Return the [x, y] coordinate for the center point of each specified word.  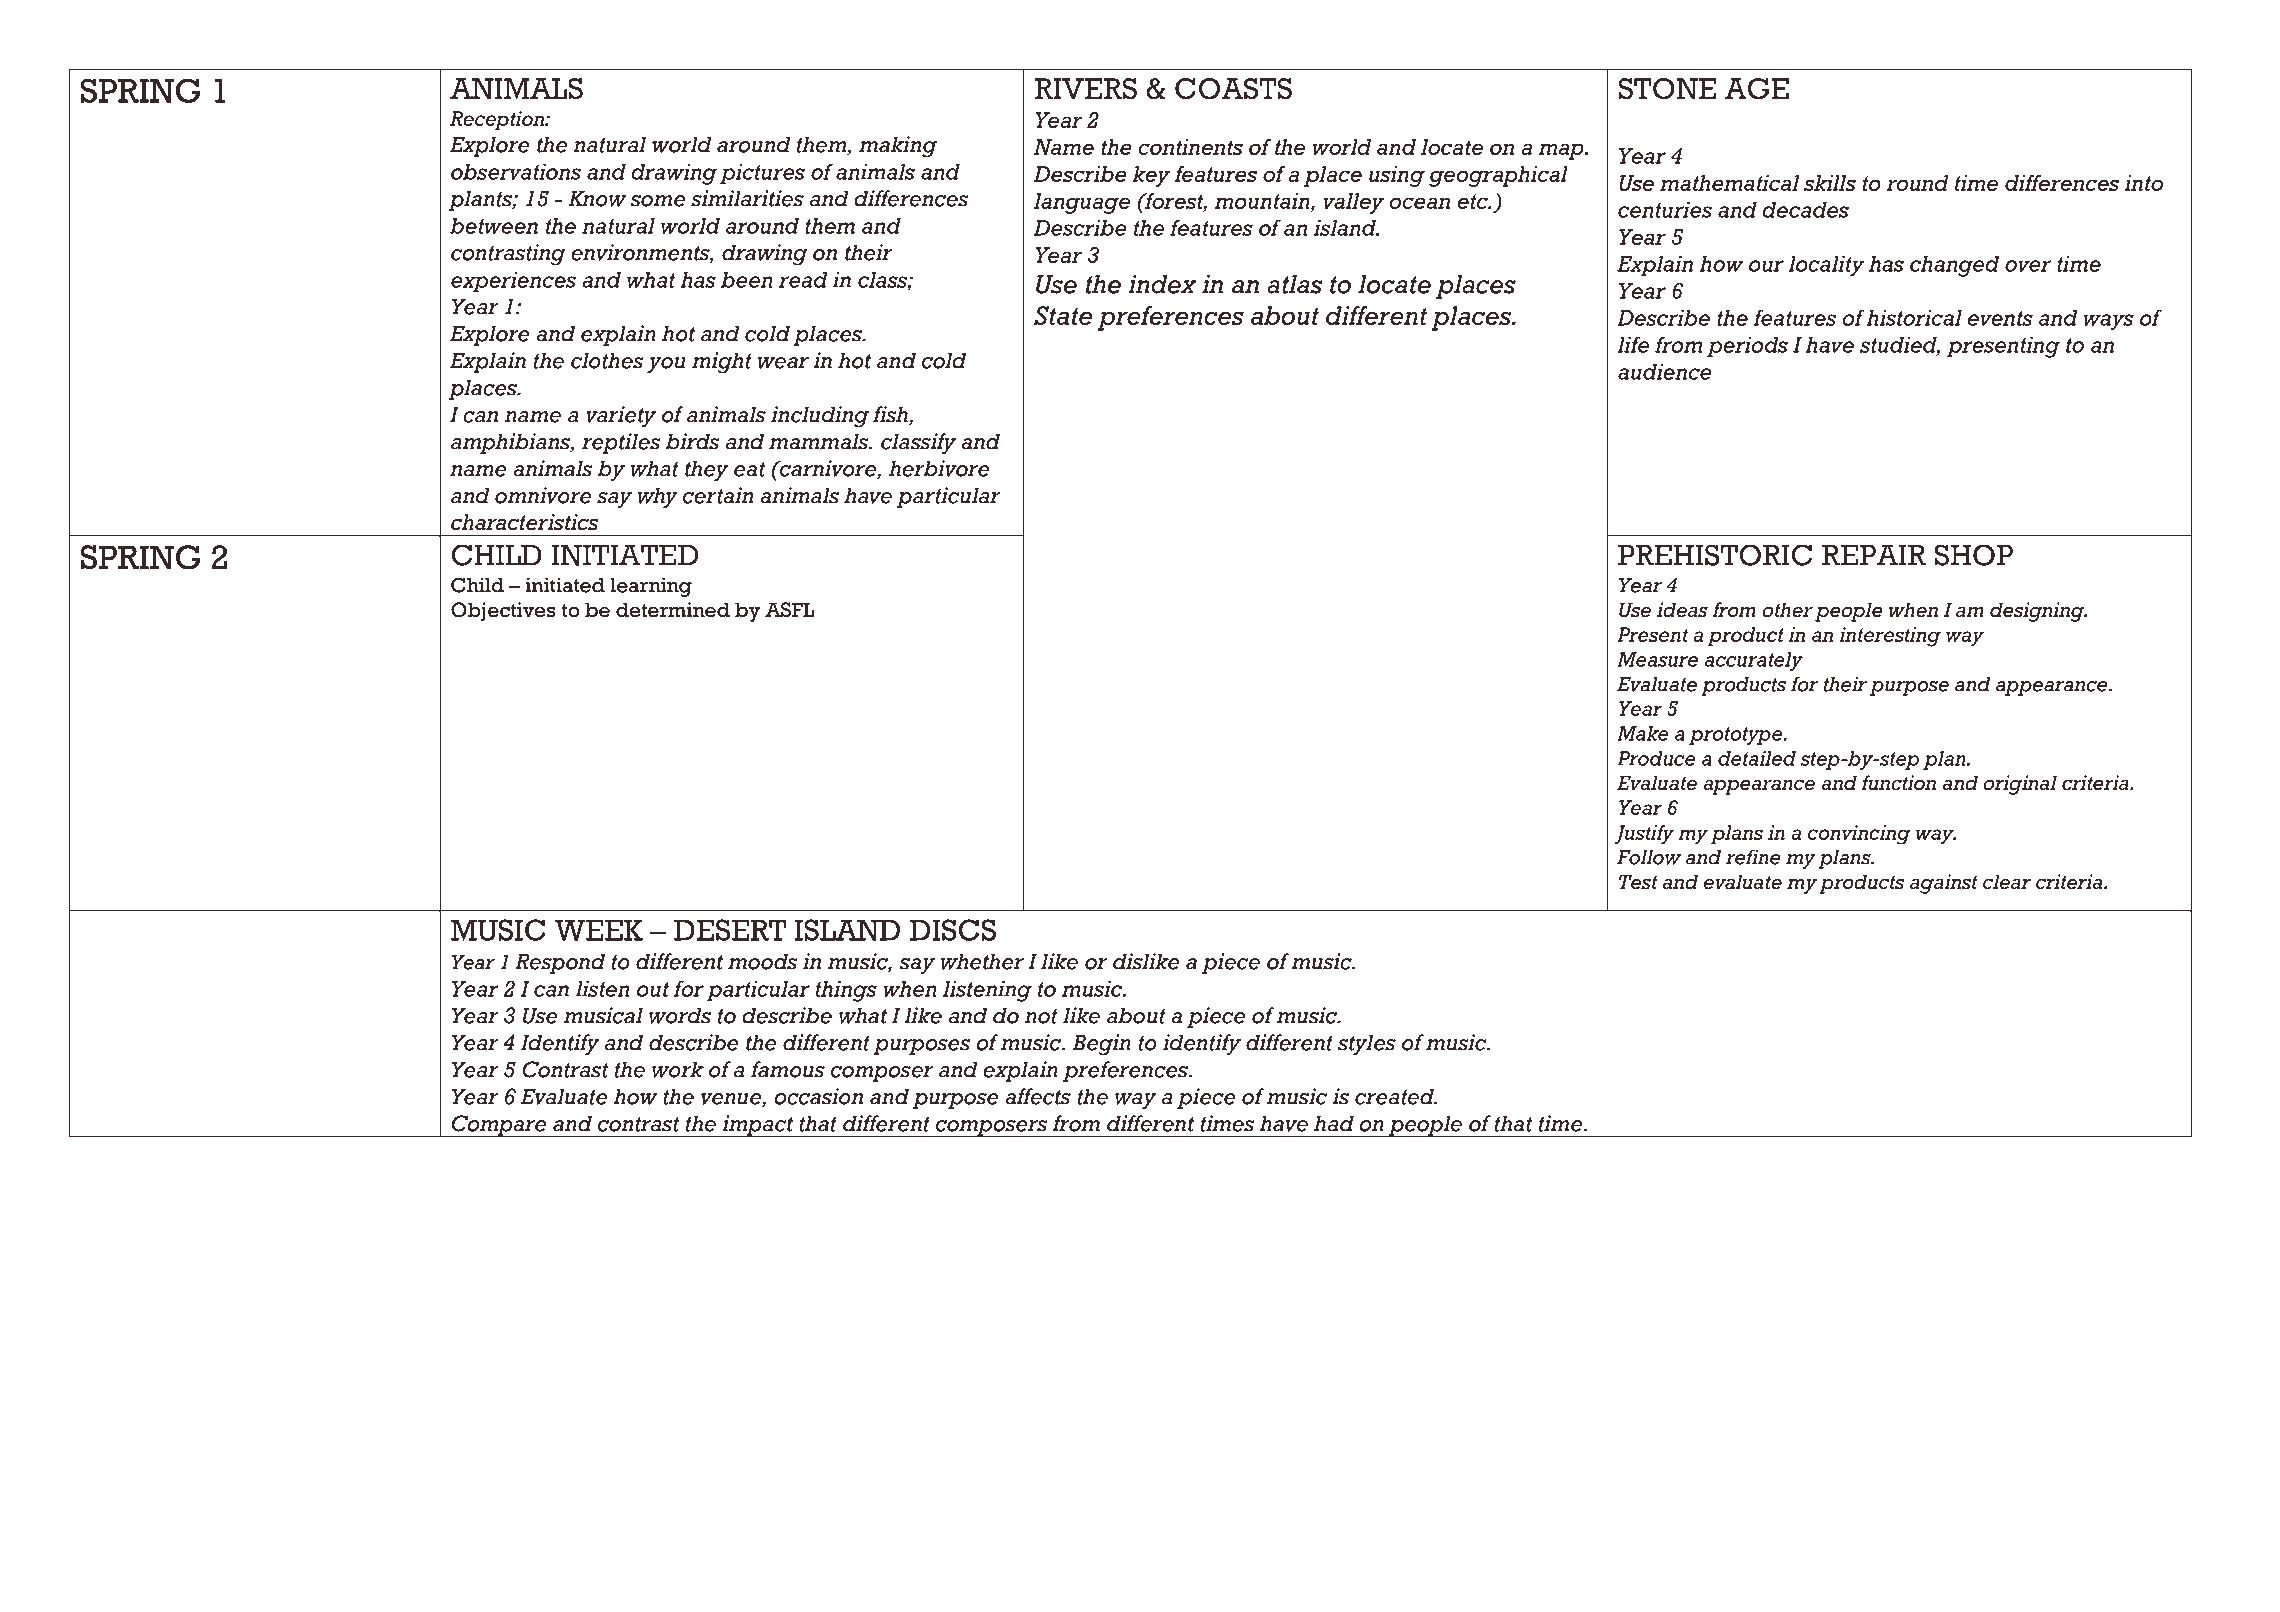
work [678, 1069]
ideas [1682, 610]
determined [673, 610]
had [1334, 1123]
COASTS [1233, 89]
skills [1830, 183]
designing [2038, 612]
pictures [762, 174]
